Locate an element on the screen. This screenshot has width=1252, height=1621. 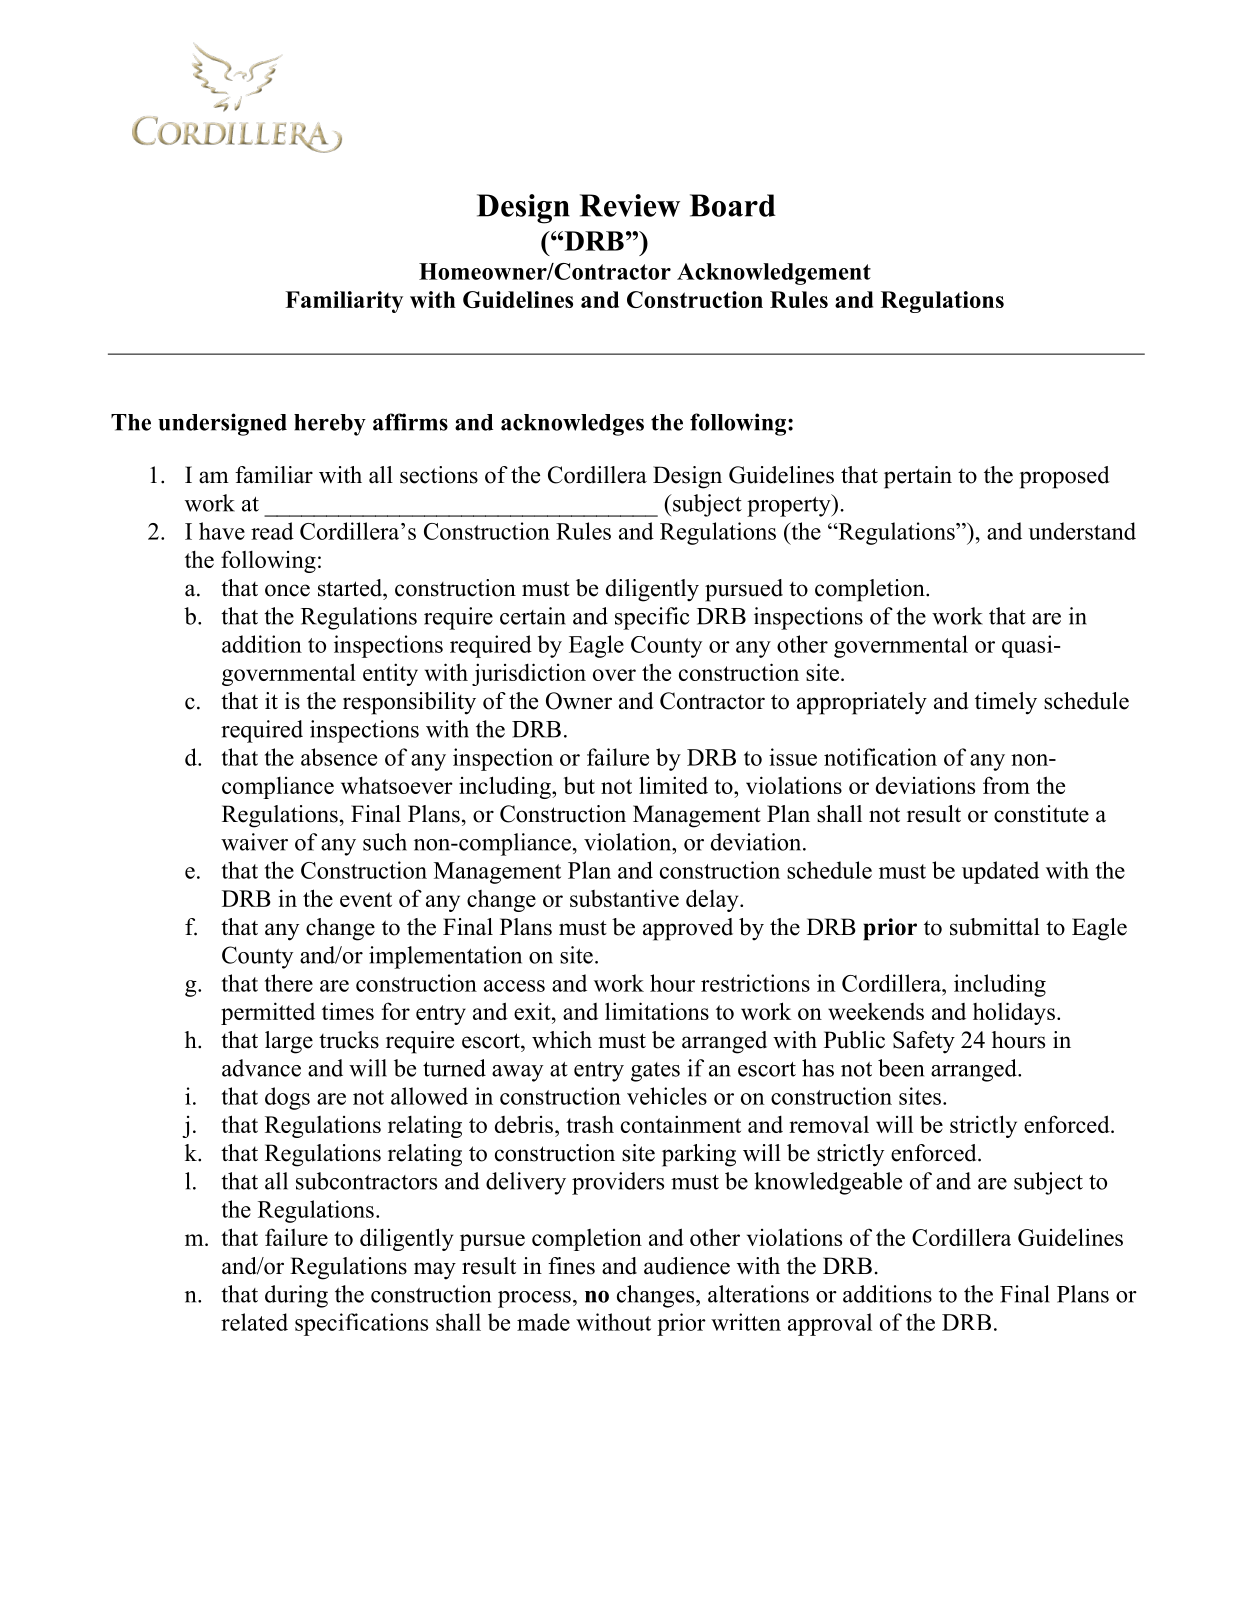
updated is located at coordinates (1000, 872).
